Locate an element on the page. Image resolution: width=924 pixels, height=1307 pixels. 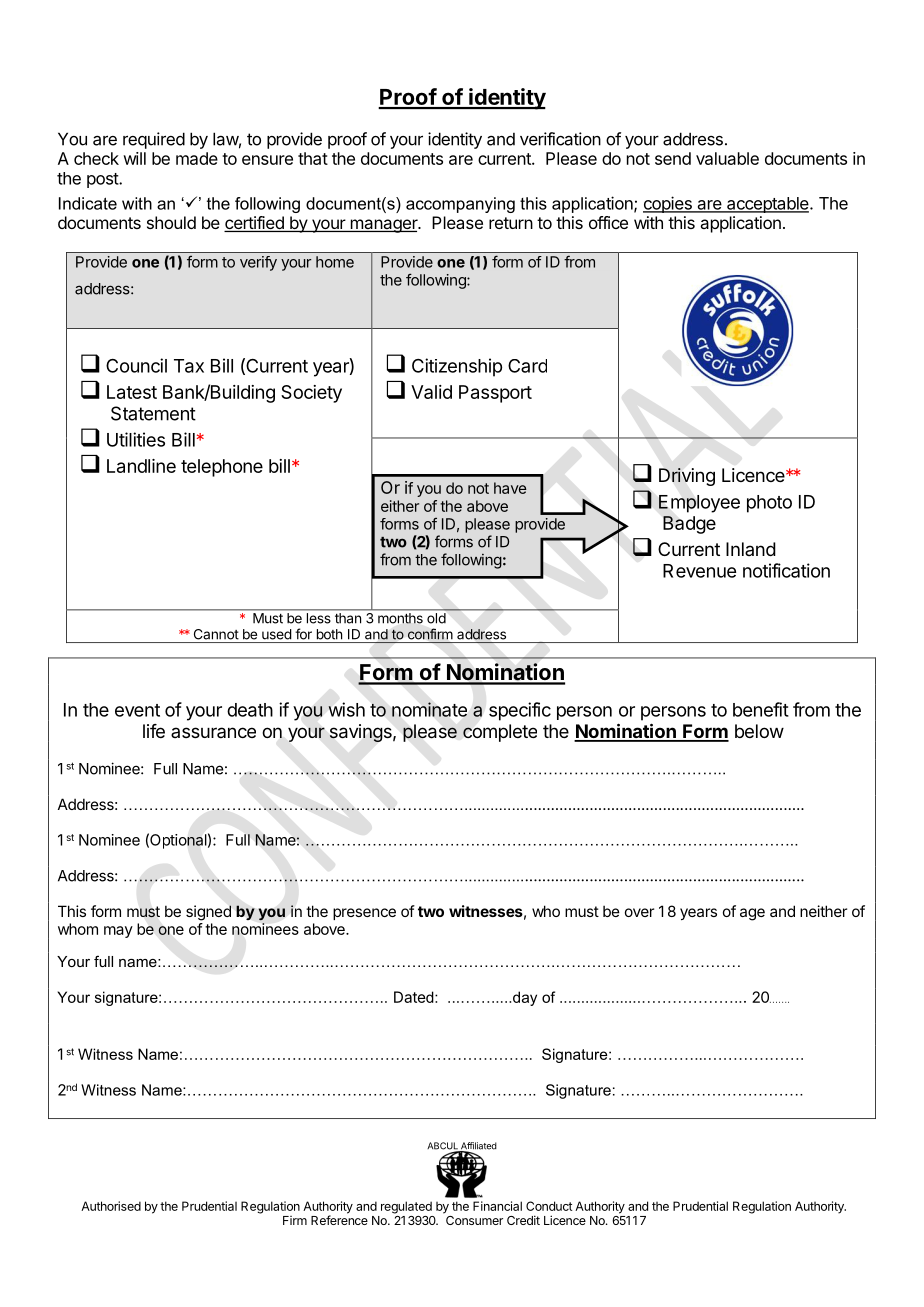
benefit is located at coordinates (761, 709).
